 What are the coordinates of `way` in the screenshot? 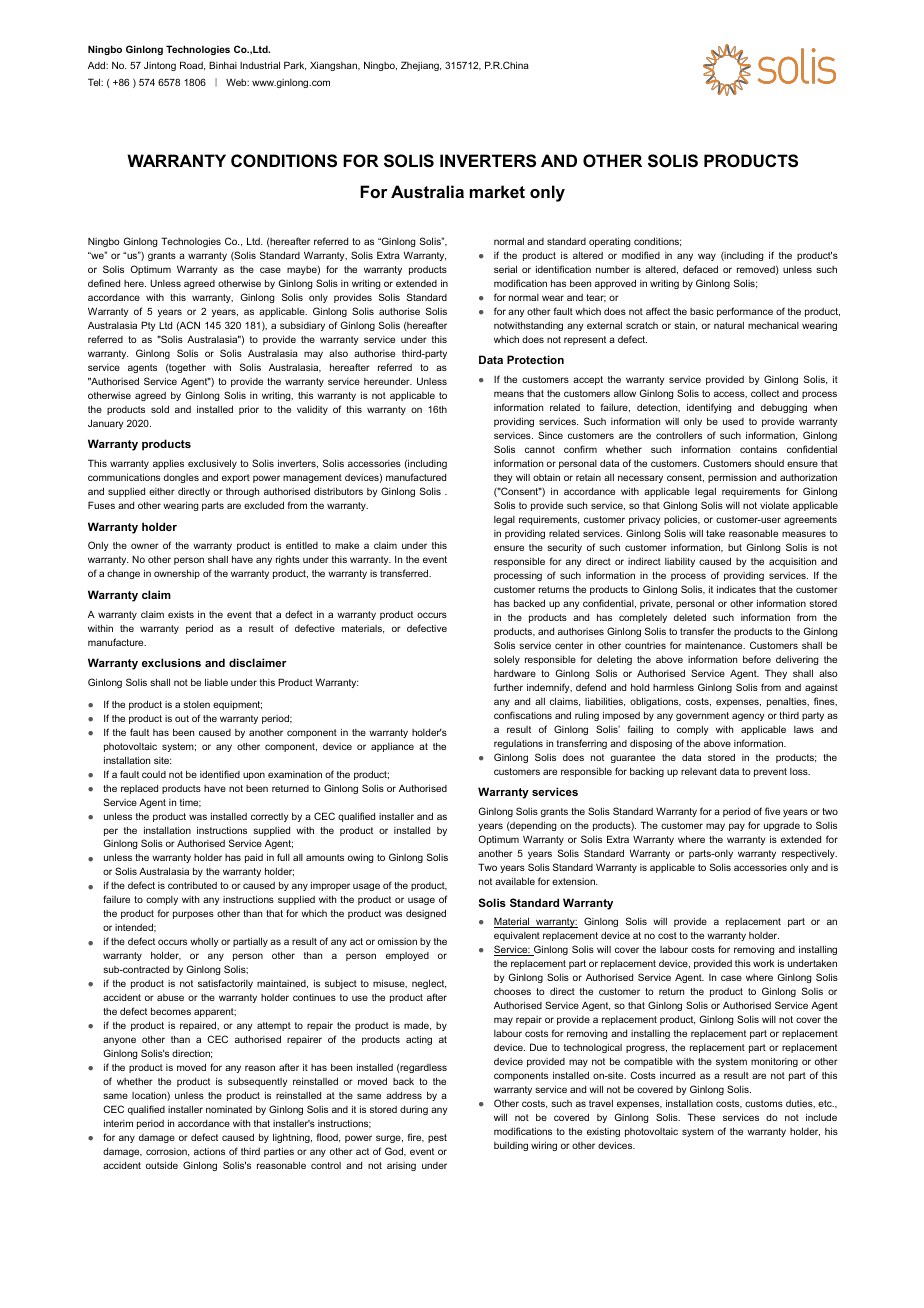 It's located at (707, 257).
